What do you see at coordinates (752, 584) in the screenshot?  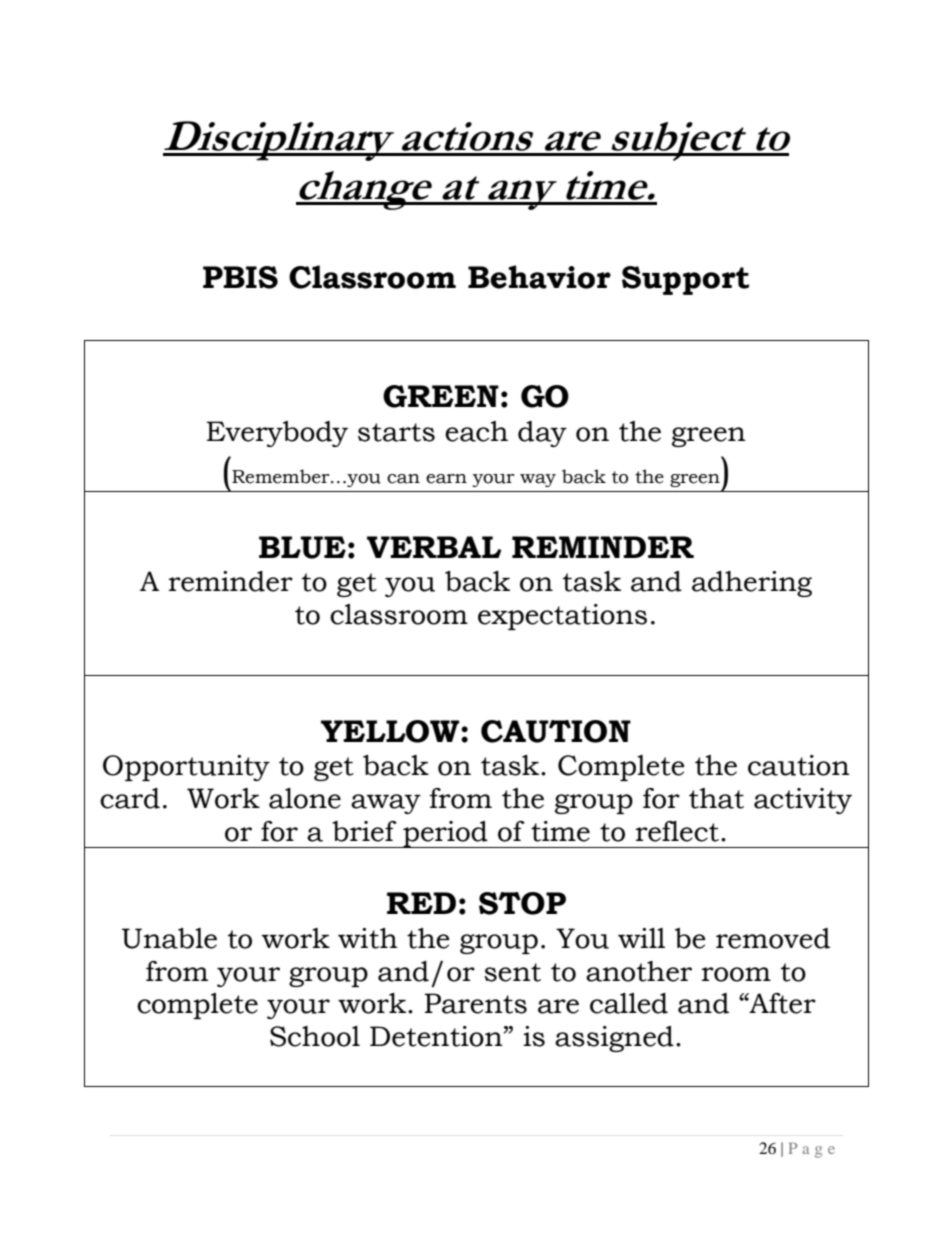 I see `adhering` at bounding box center [752, 584].
